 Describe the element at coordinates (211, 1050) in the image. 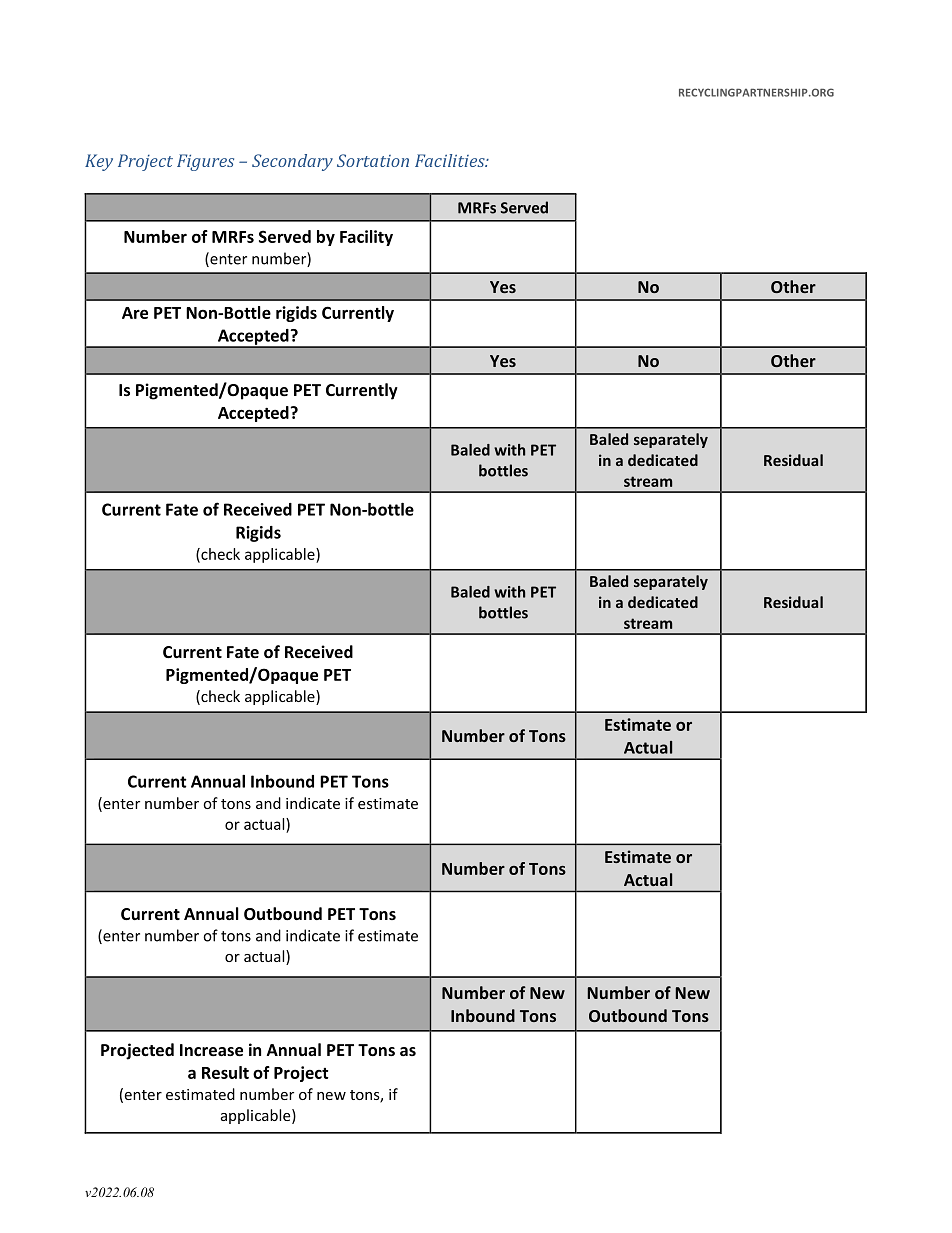

I see `Increase` at that location.
